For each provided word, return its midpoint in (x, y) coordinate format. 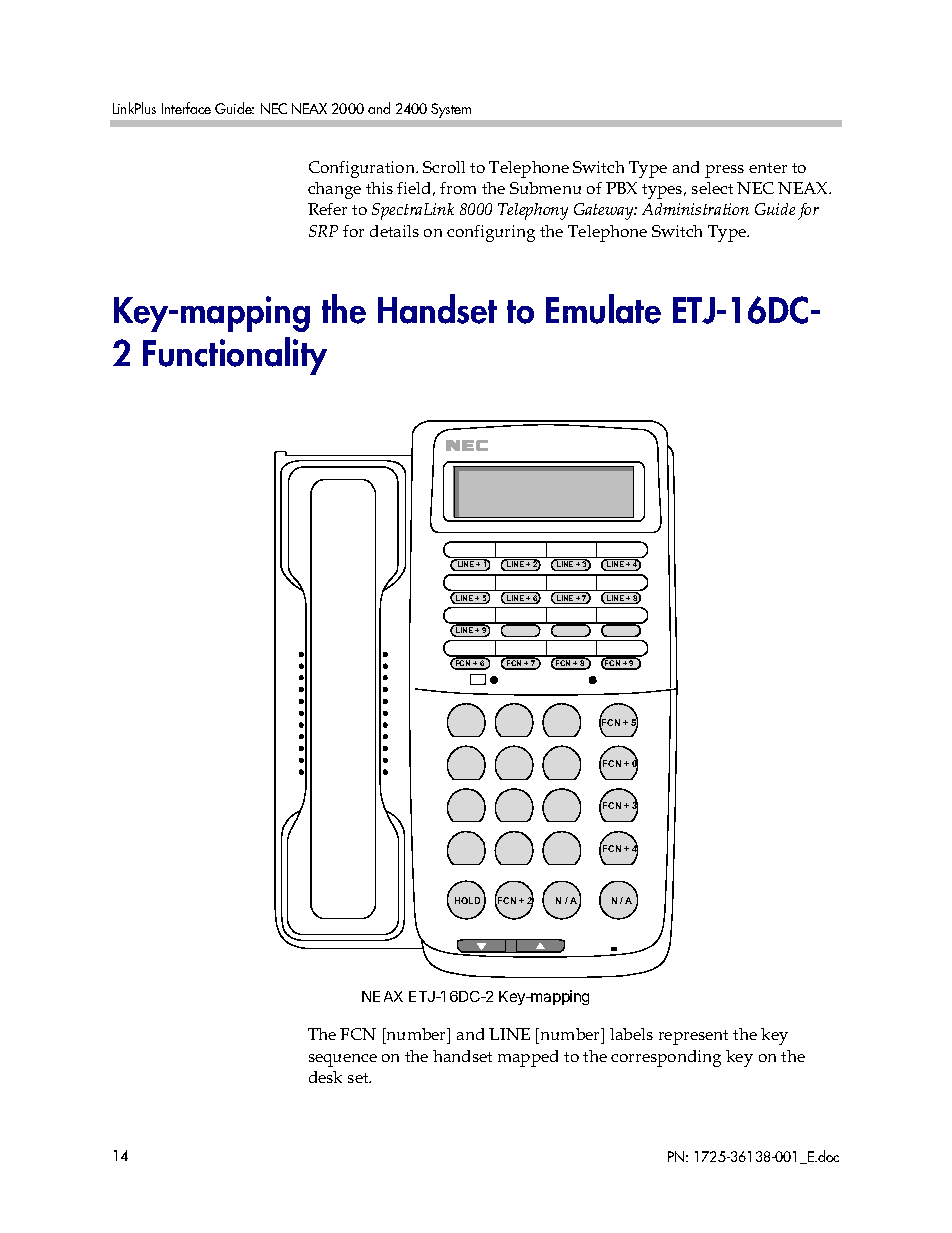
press (724, 171)
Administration (695, 209)
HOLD (467, 900)
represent (693, 1037)
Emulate (603, 309)
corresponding (666, 1058)
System (451, 110)
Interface (186, 108)
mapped (528, 1058)
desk (325, 1077)
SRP (323, 231)
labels (631, 1034)
